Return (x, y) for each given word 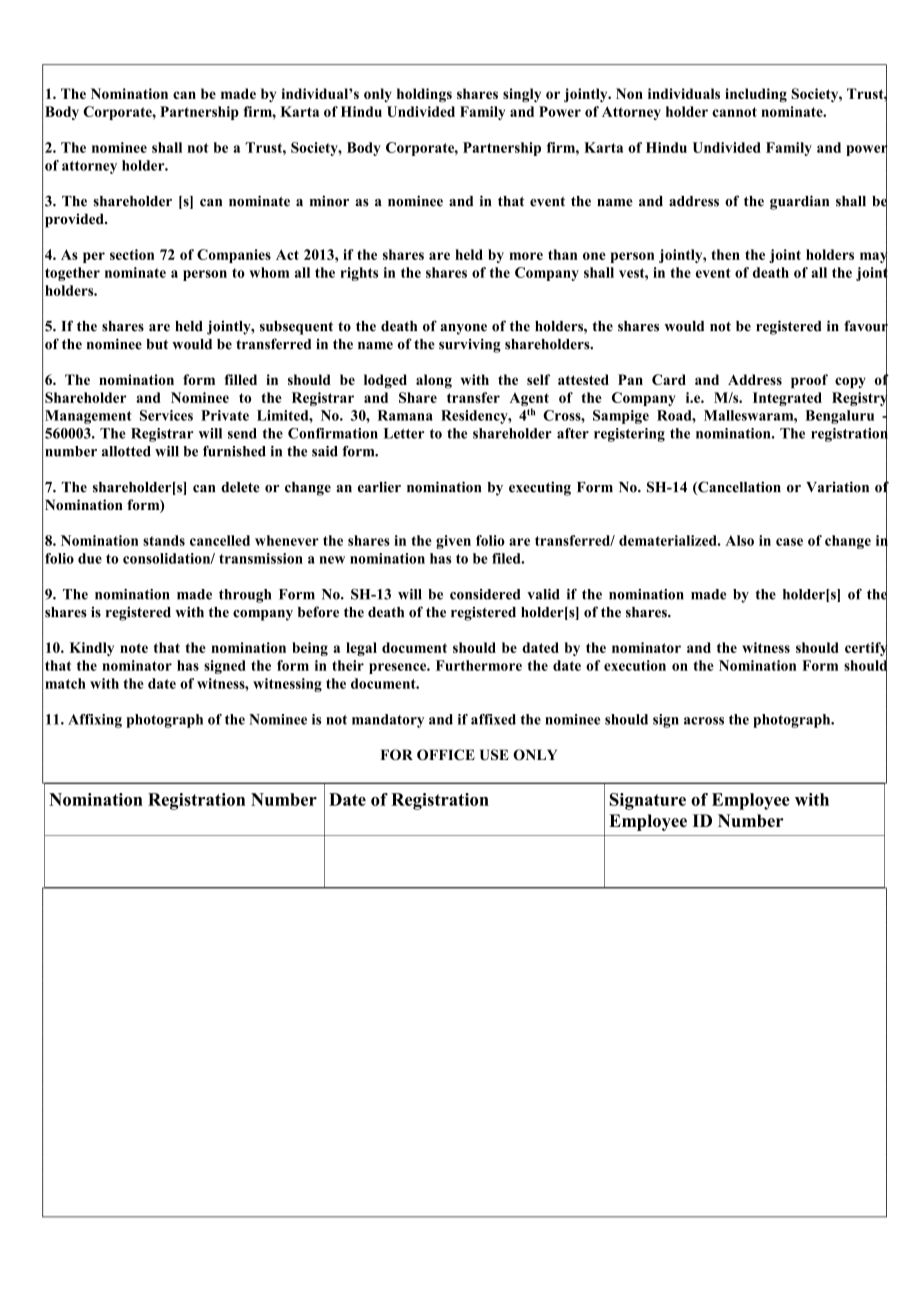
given (453, 542)
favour (866, 326)
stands (164, 540)
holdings (424, 95)
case (789, 542)
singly (522, 95)
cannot (734, 112)
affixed (493, 719)
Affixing (95, 721)
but (157, 344)
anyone (463, 329)
